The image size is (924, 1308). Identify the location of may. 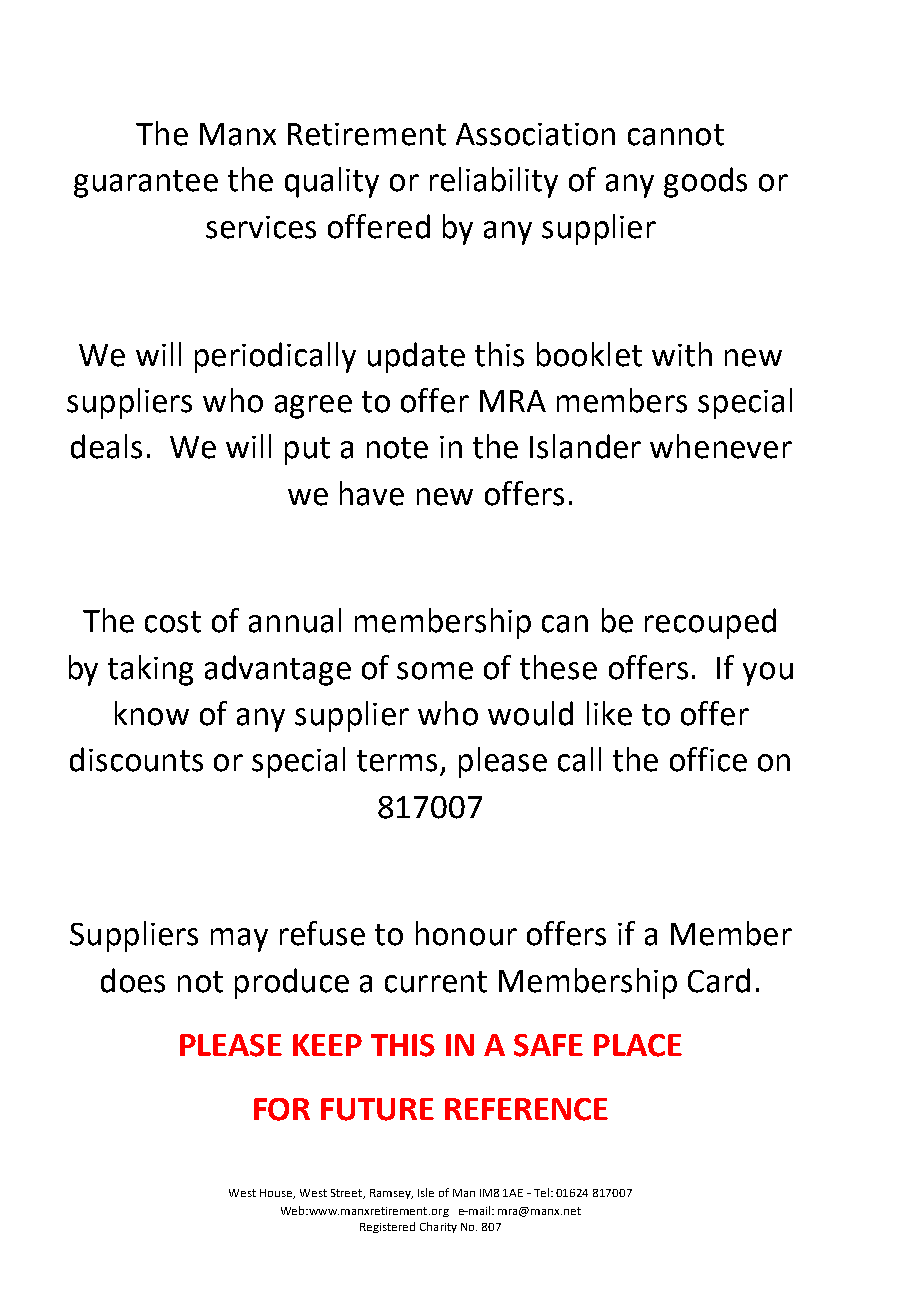
(239, 940).
